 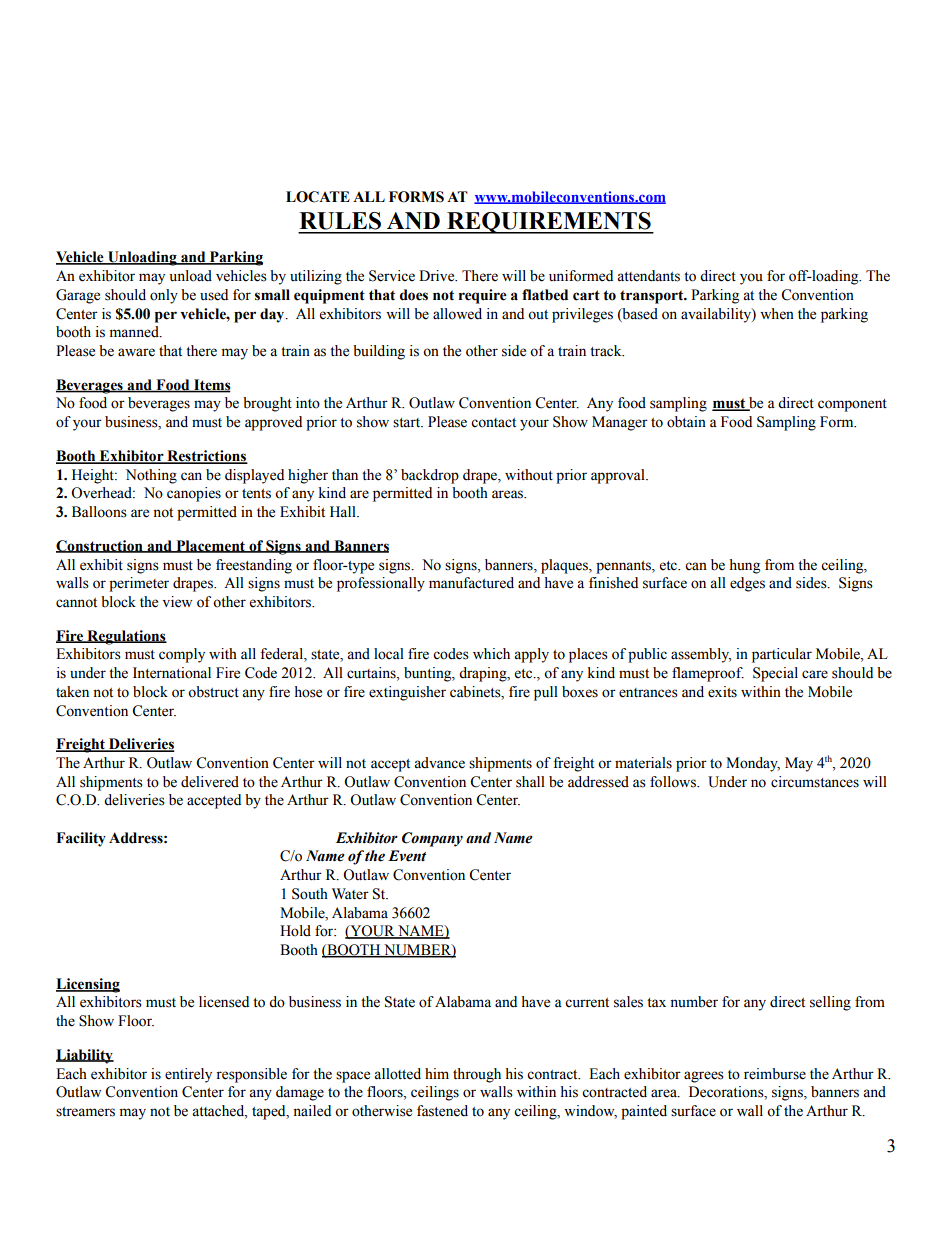 What do you see at coordinates (430, 476) in the image?
I see `backdrop` at bounding box center [430, 476].
